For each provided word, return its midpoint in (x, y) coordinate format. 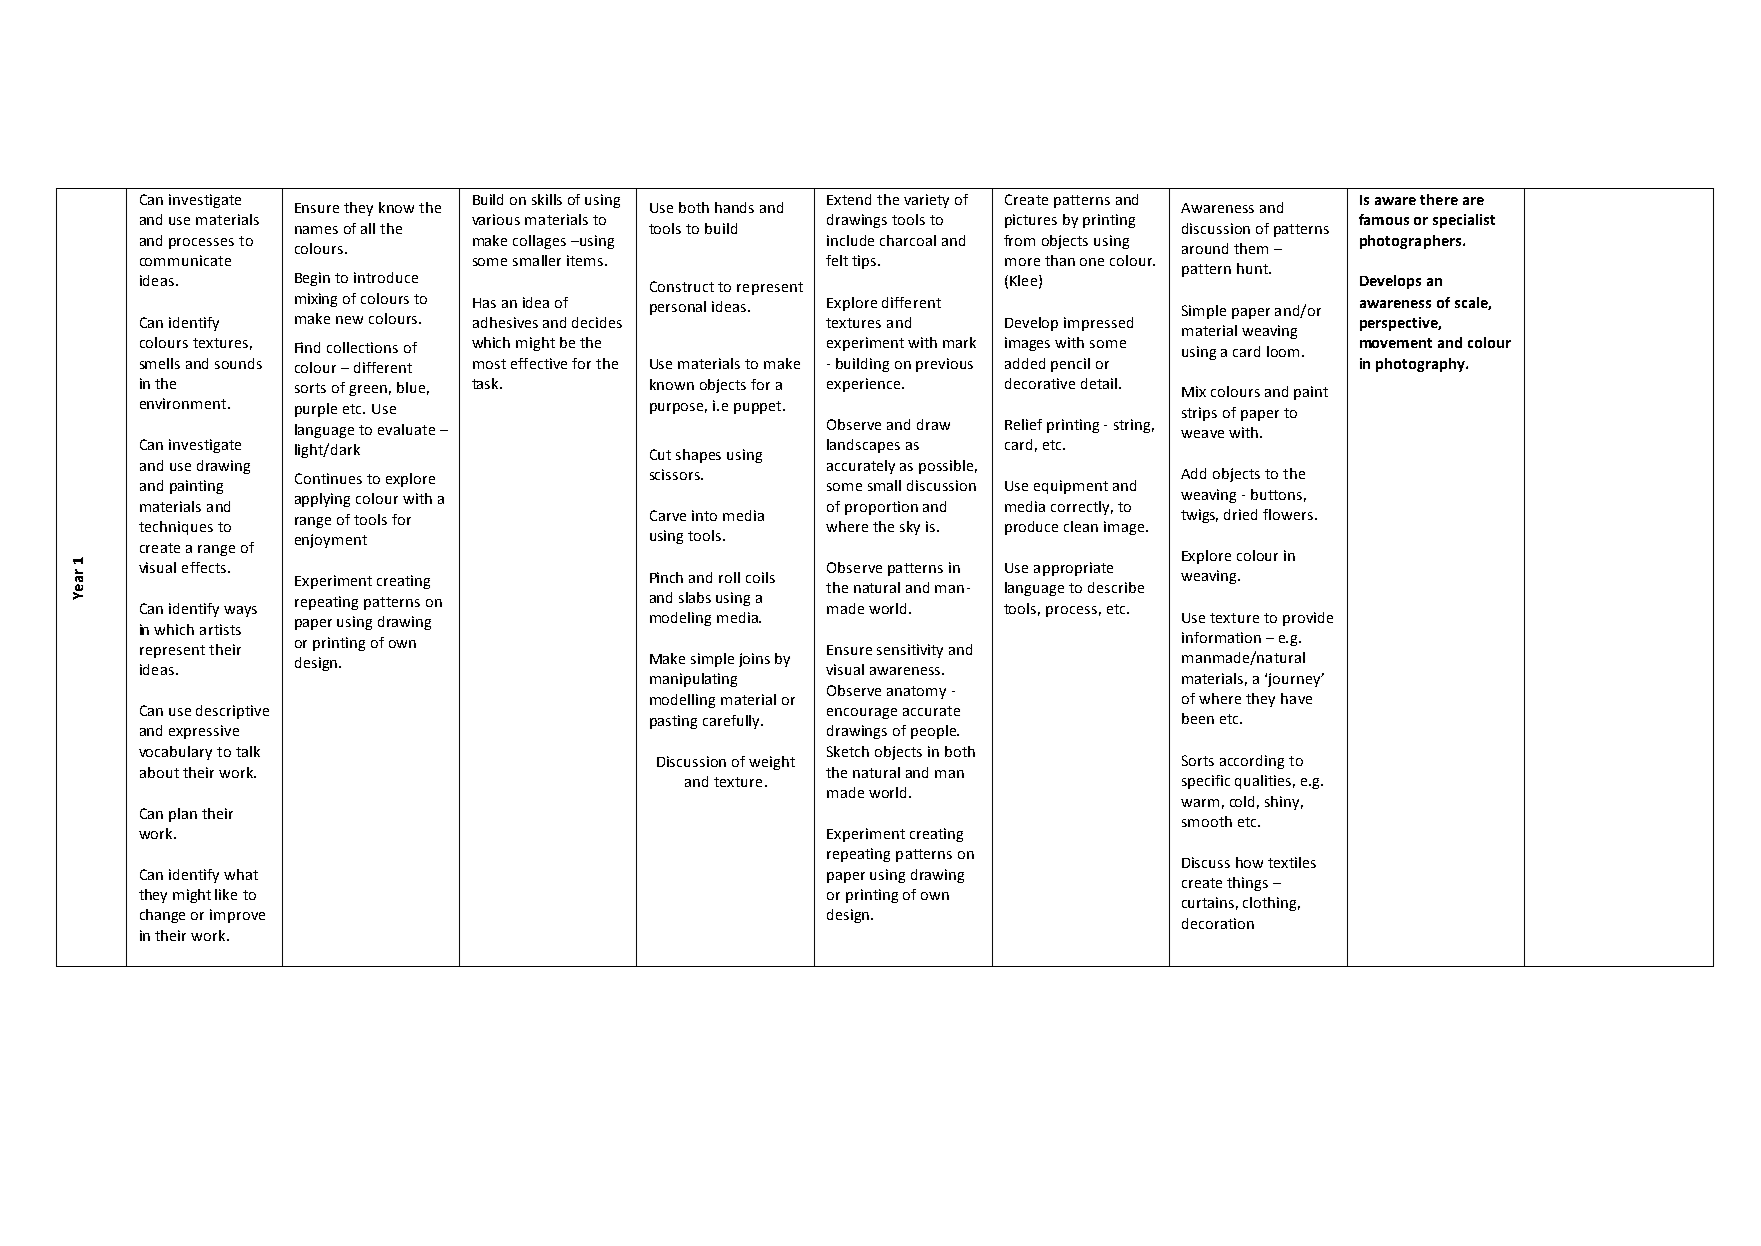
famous (1384, 219)
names (316, 230)
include (850, 240)
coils (760, 577)
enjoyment (331, 541)
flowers (1289, 514)
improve (237, 916)
